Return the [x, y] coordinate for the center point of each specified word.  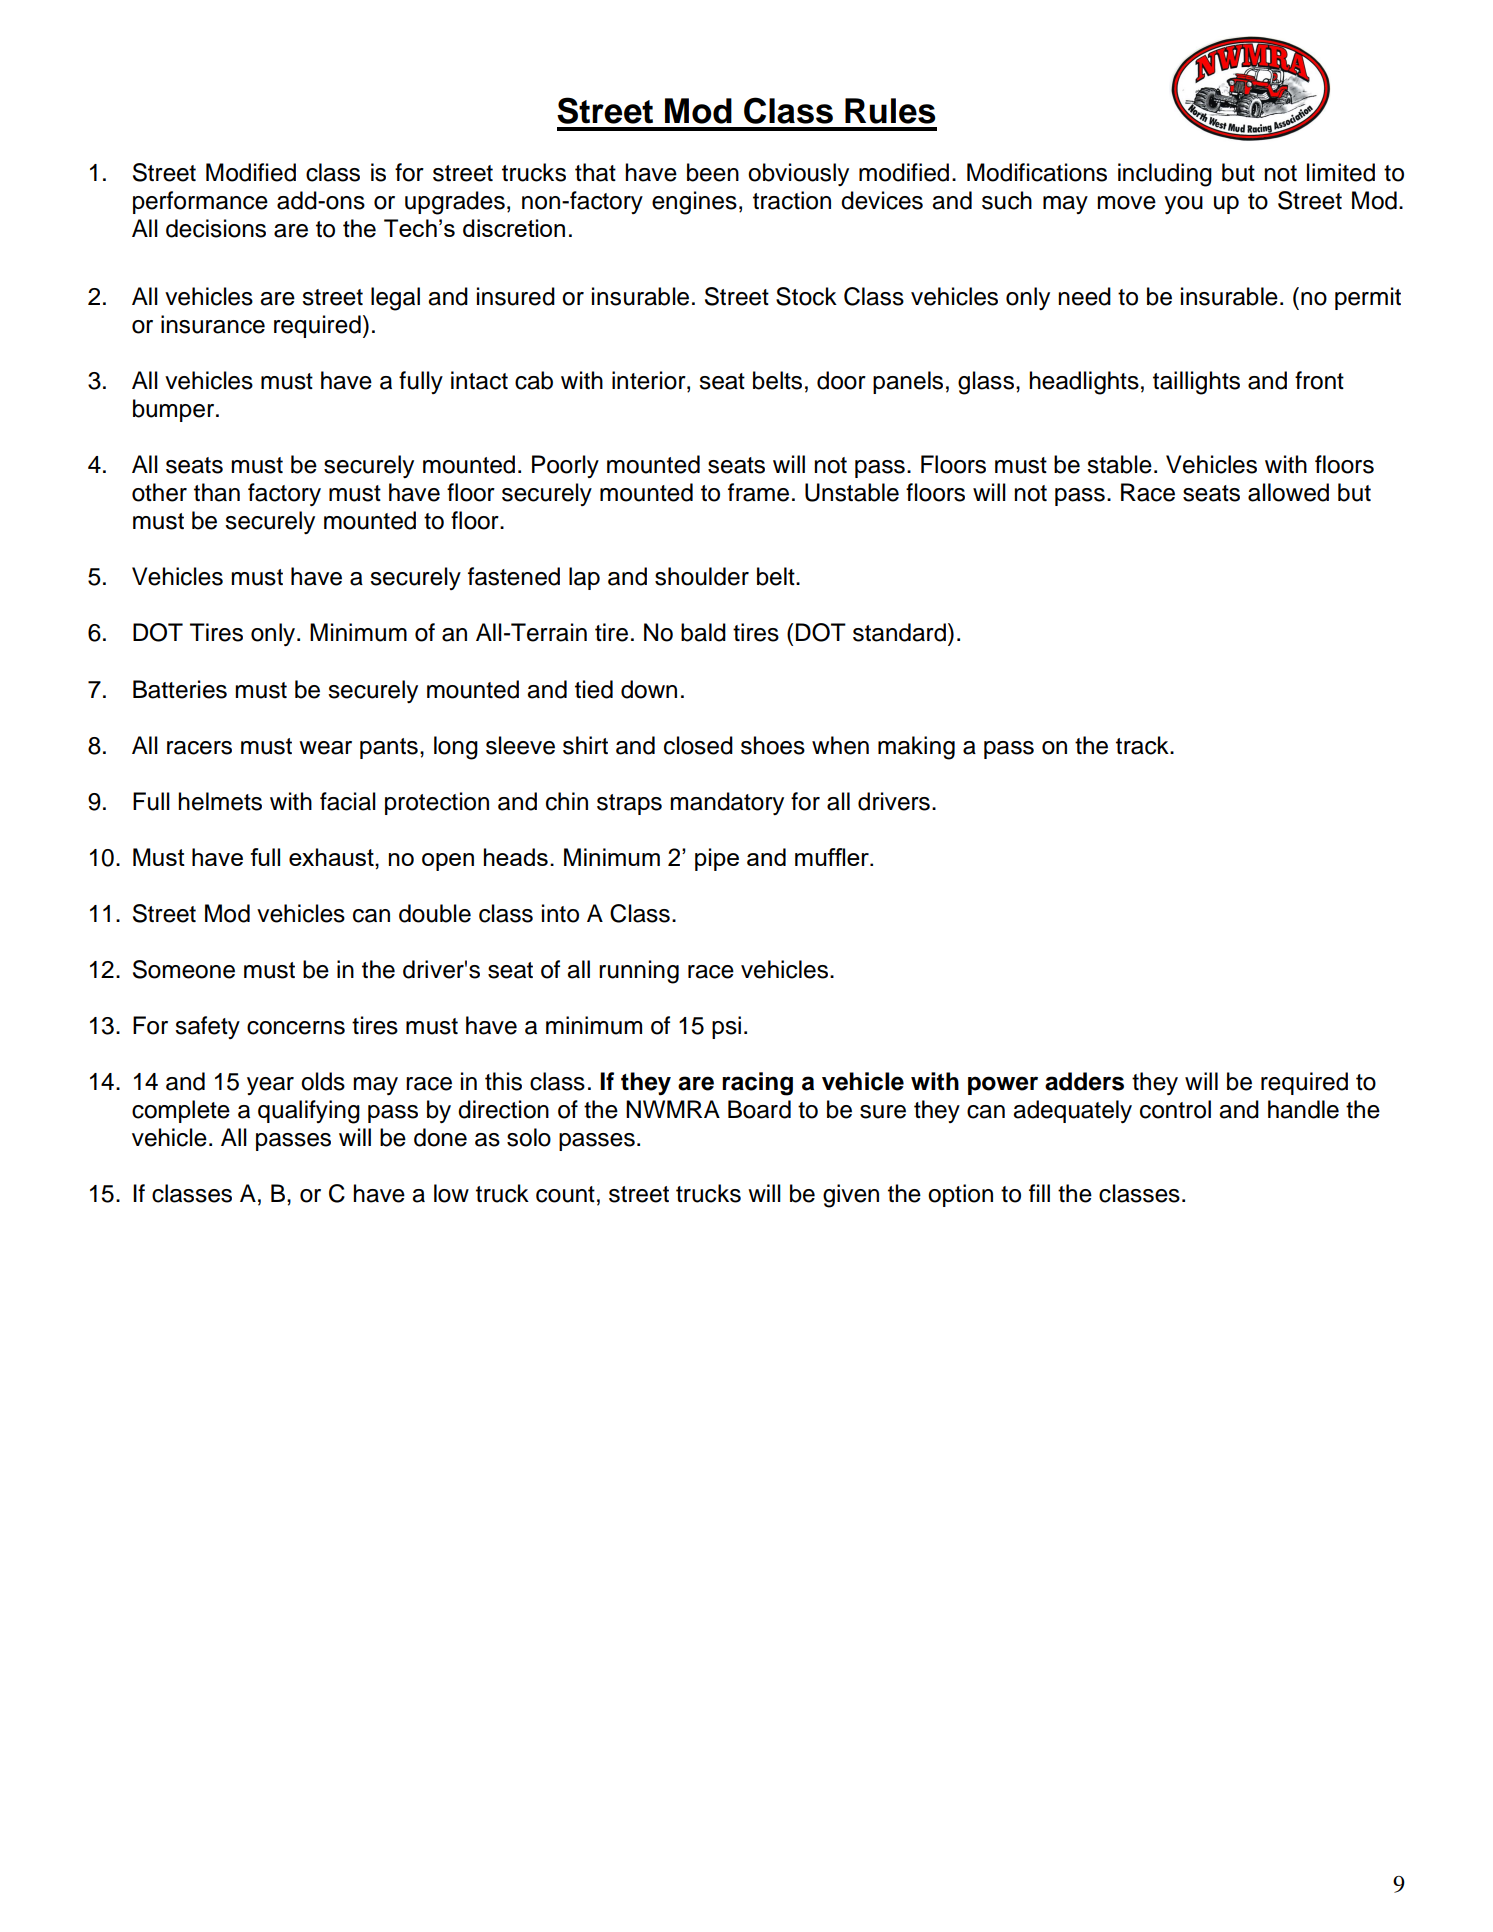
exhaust [332, 857]
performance [200, 202]
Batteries [180, 689]
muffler [833, 857]
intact [479, 380]
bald [703, 632]
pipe [717, 859]
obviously [798, 174]
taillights [1196, 383]
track [1143, 745]
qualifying [309, 1112]
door [841, 380]
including [1165, 175]
